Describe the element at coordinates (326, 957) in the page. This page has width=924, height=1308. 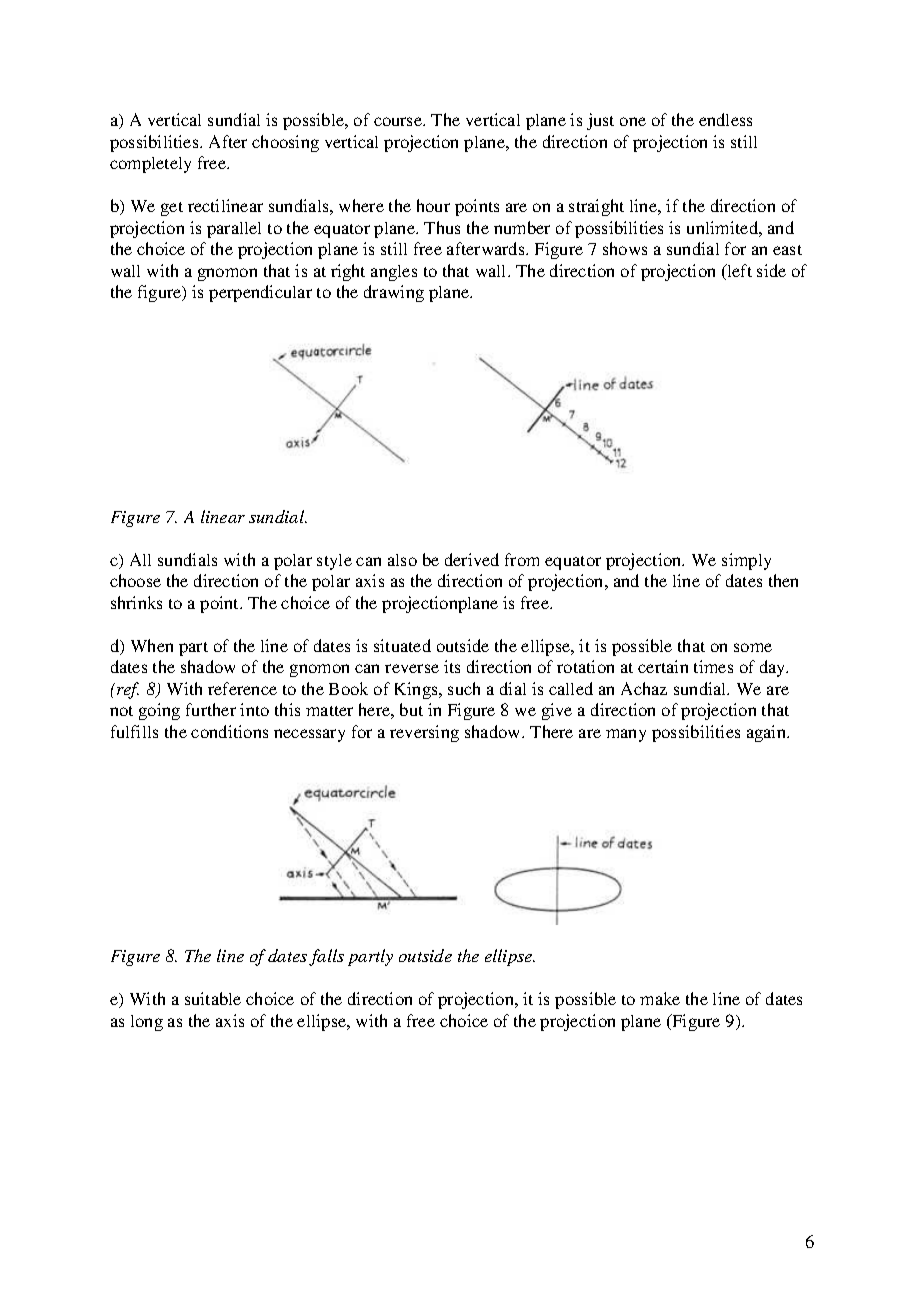
I see `falls` at that location.
